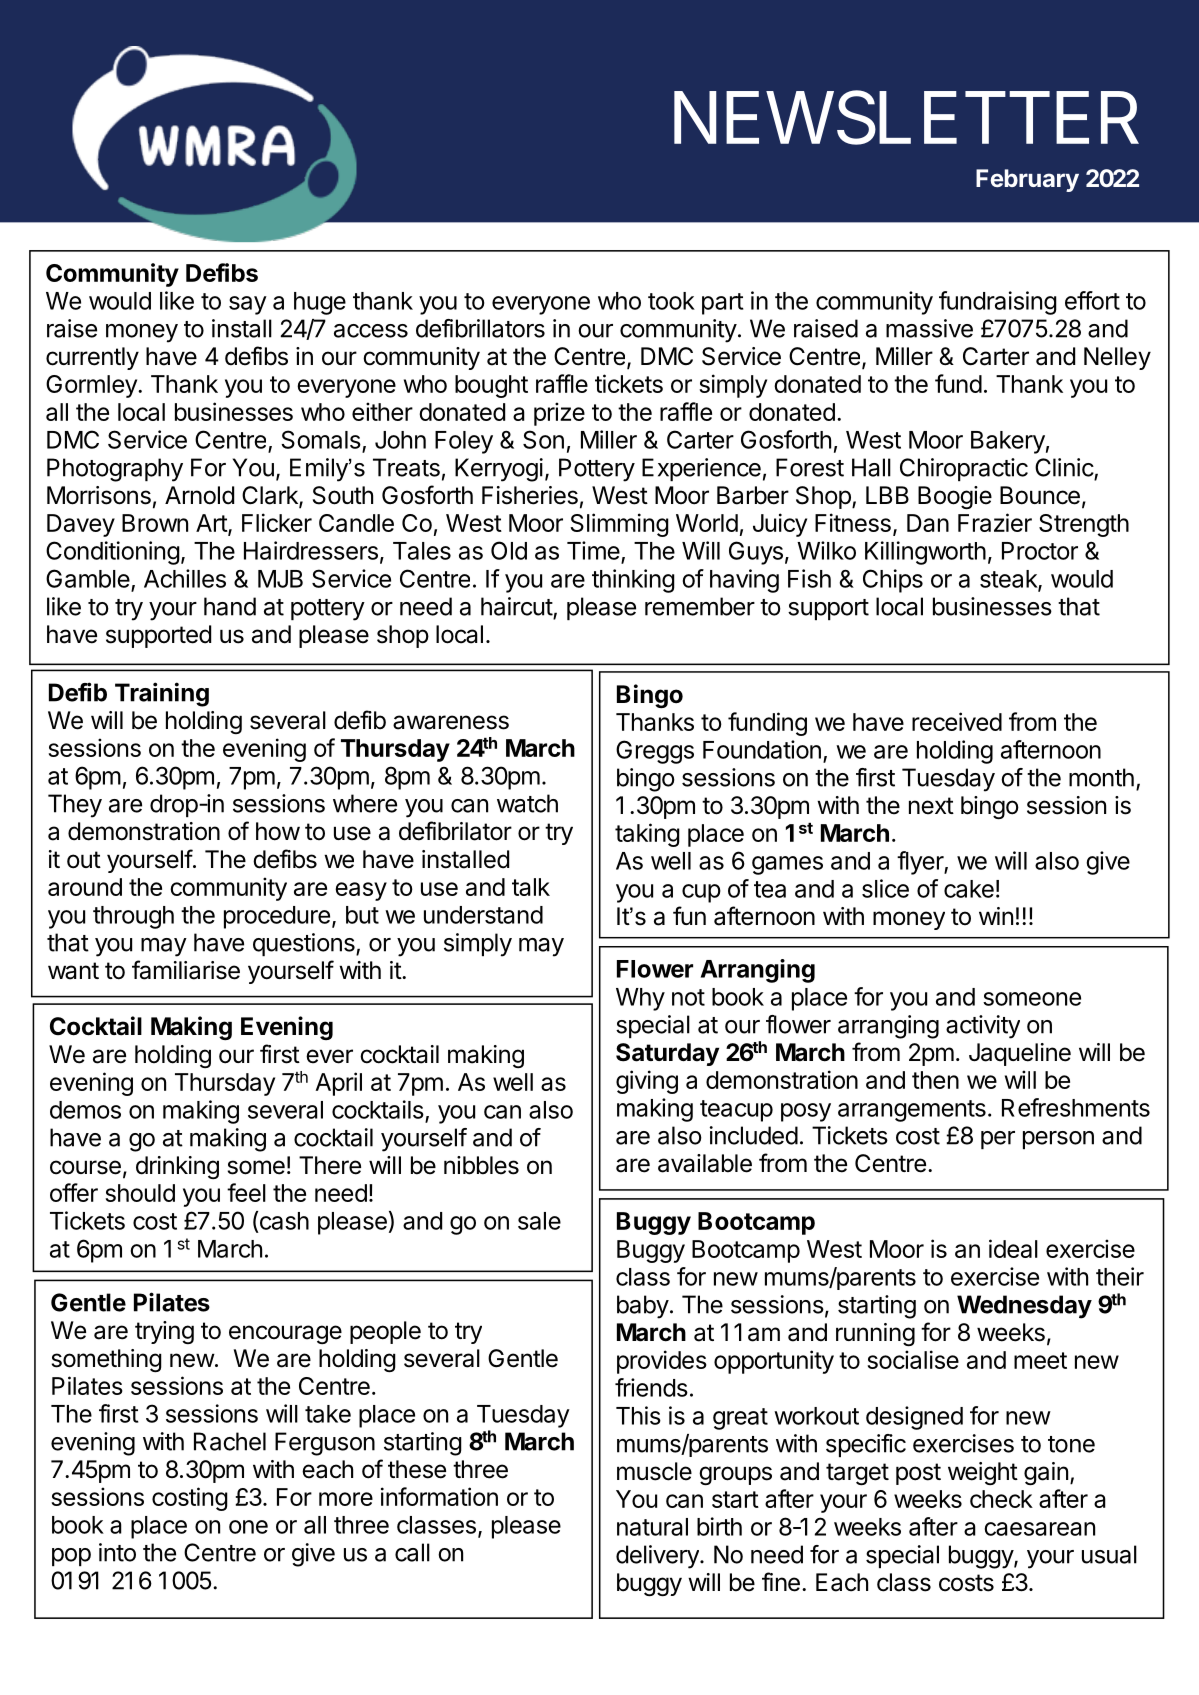  I want to click on into, so click(117, 1552).
